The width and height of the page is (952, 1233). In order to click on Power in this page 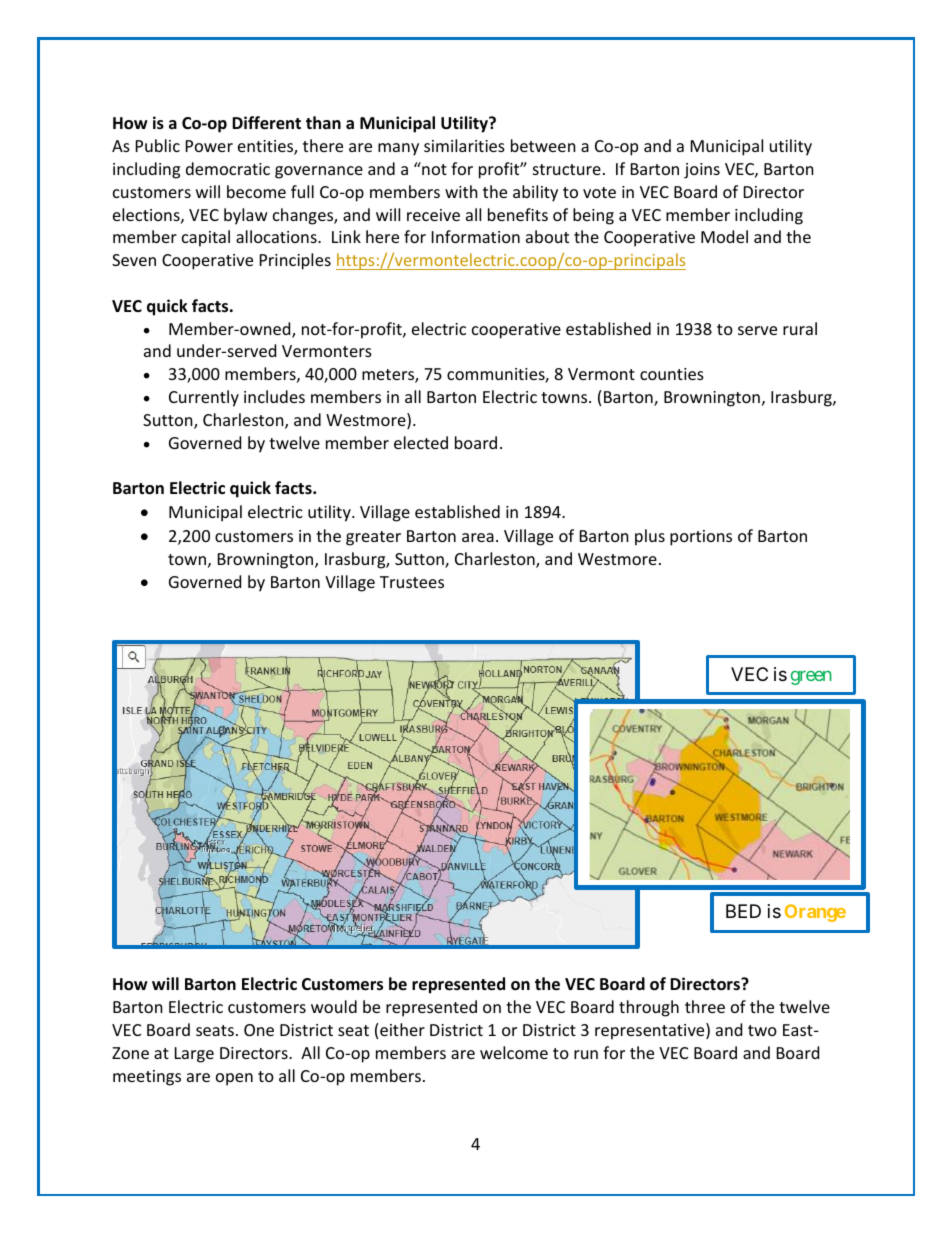, I will do `click(209, 146)`.
